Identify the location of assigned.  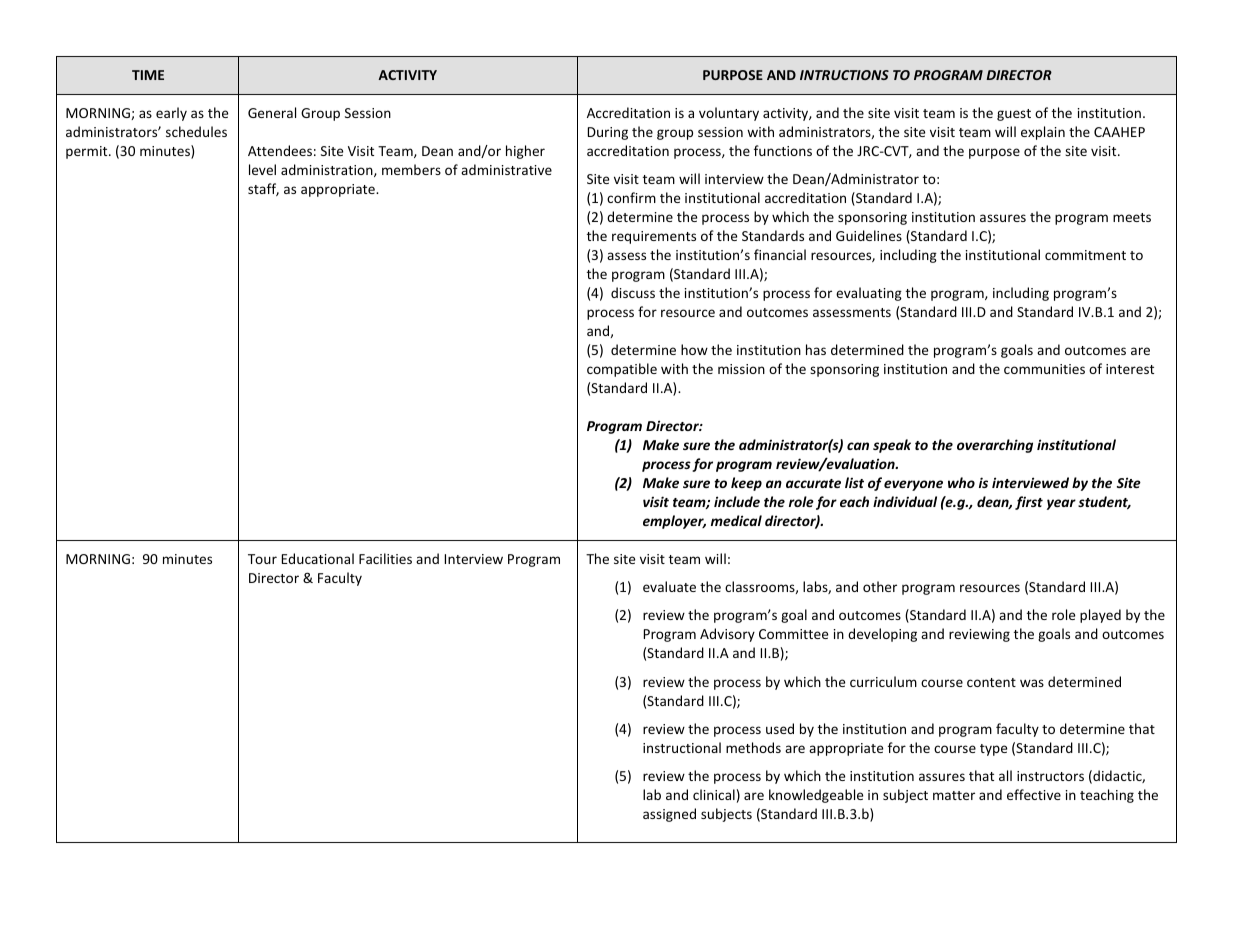
(669, 815).
